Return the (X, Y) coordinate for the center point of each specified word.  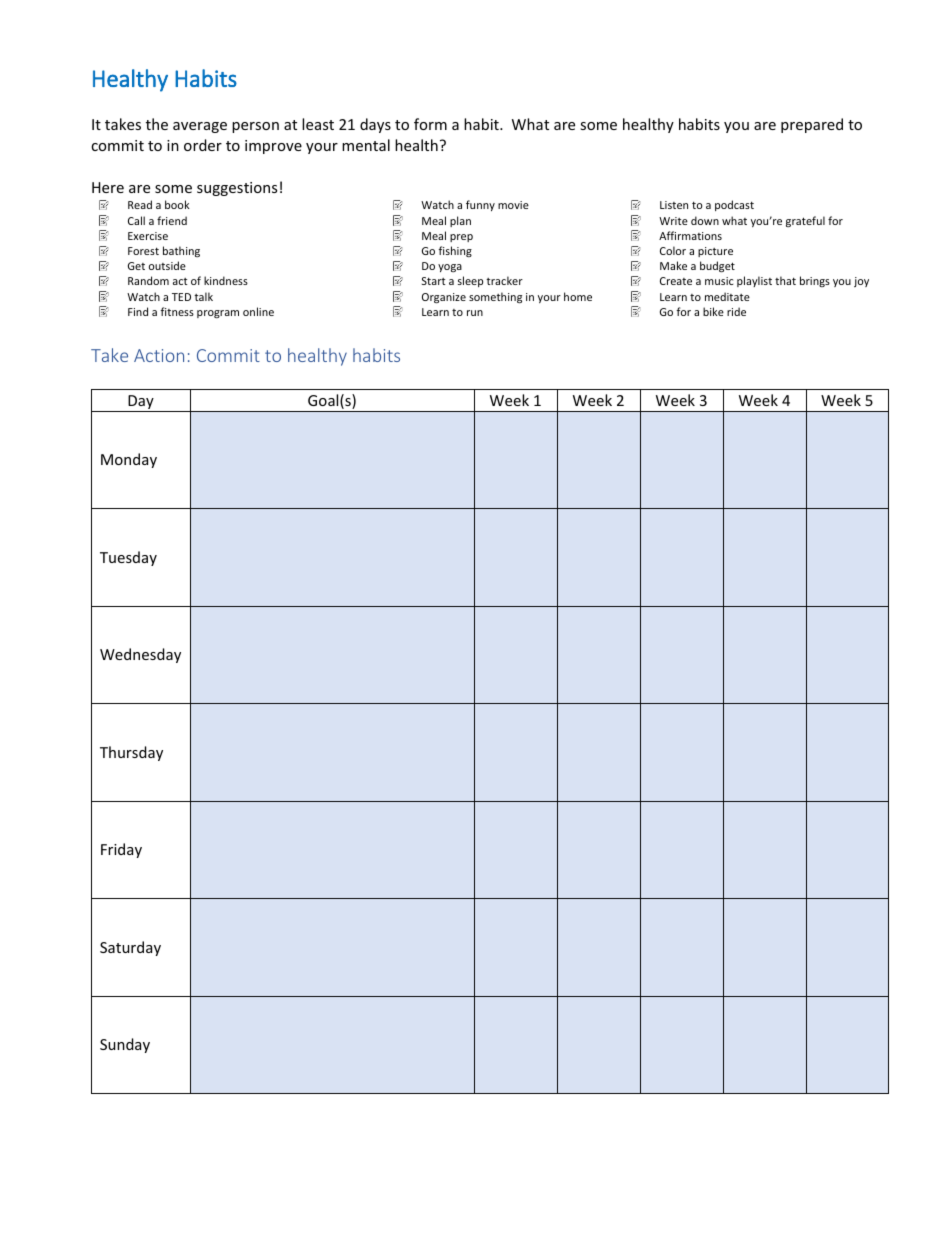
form (430, 124)
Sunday (125, 1045)
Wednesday (140, 655)
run (475, 313)
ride (736, 311)
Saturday (130, 948)
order (203, 145)
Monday (129, 460)
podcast (734, 205)
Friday (121, 850)
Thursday (131, 753)
